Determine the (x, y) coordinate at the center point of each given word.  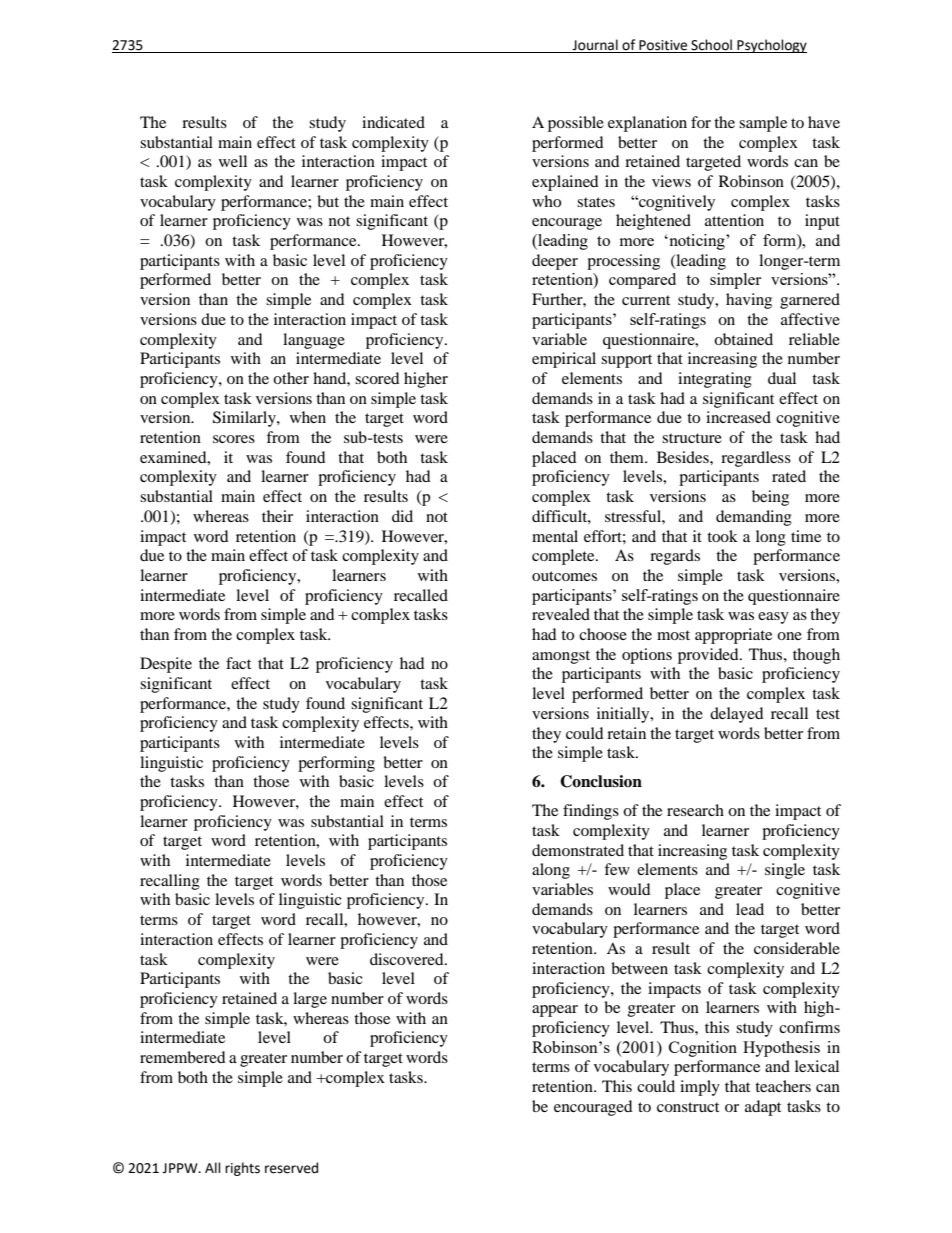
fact (238, 663)
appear (555, 1011)
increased (738, 417)
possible (576, 124)
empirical (564, 360)
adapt (763, 1108)
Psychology (771, 46)
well (233, 161)
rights (242, 1169)
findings (591, 812)
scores (234, 439)
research (695, 810)
